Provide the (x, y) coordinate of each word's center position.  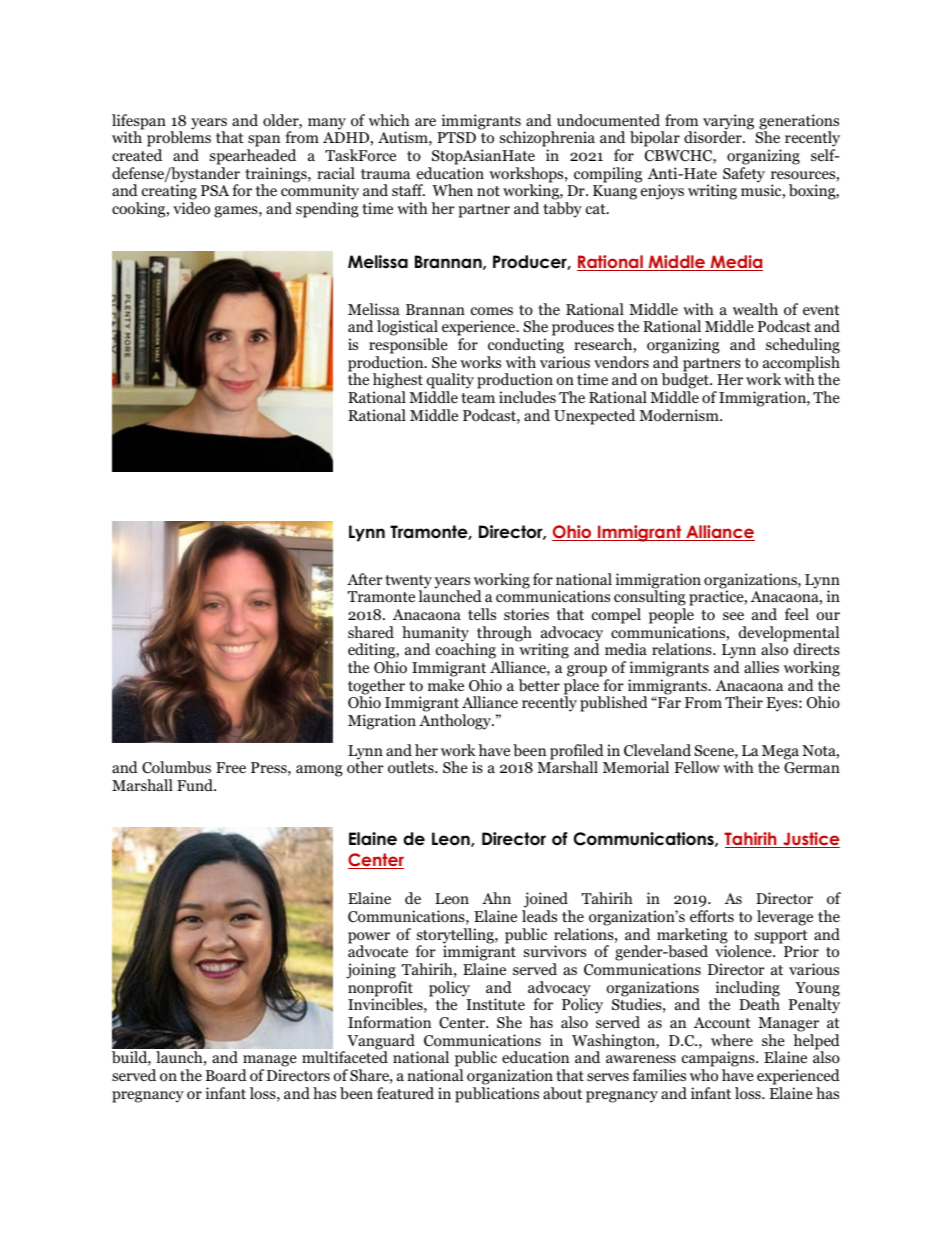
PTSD (456, 138)
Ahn (496, 898)
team (478, 398)
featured (405, 1093)
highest (398, 382)
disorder (714, 137)
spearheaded (253, 157)
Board (226, 1075)
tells (482, 614)
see (733, 616)
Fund (196, 785)
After (365, 579)
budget (686, 382)
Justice (810, 840)
